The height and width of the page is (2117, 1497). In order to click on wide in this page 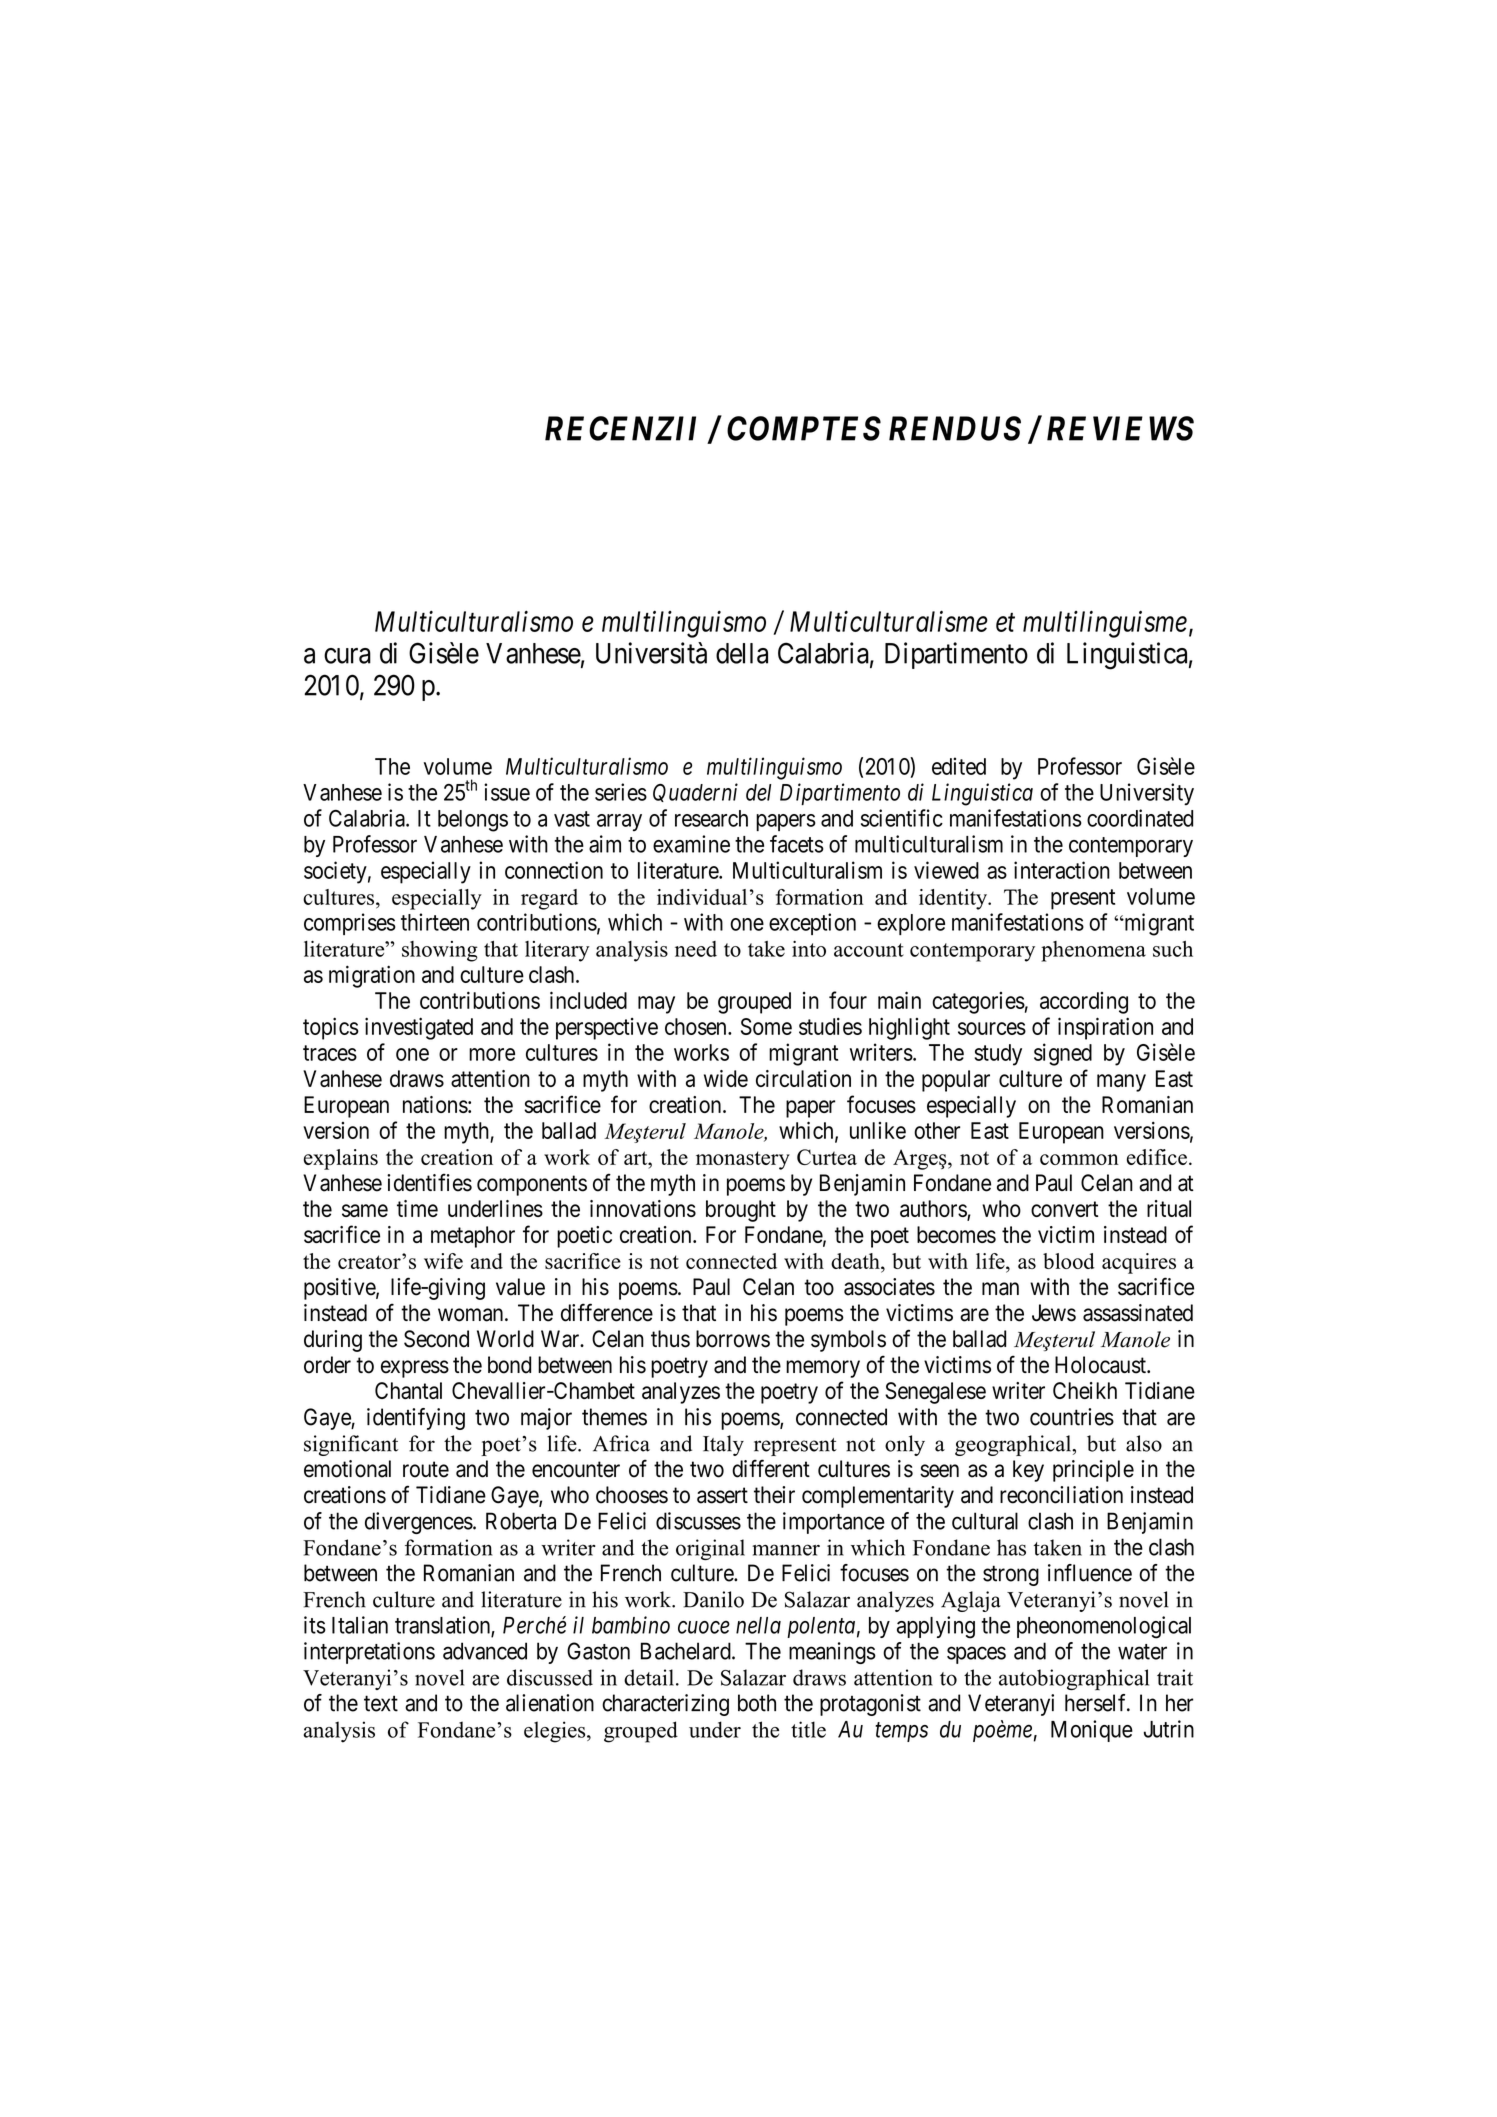, I will do `click(726, 1078)`.
